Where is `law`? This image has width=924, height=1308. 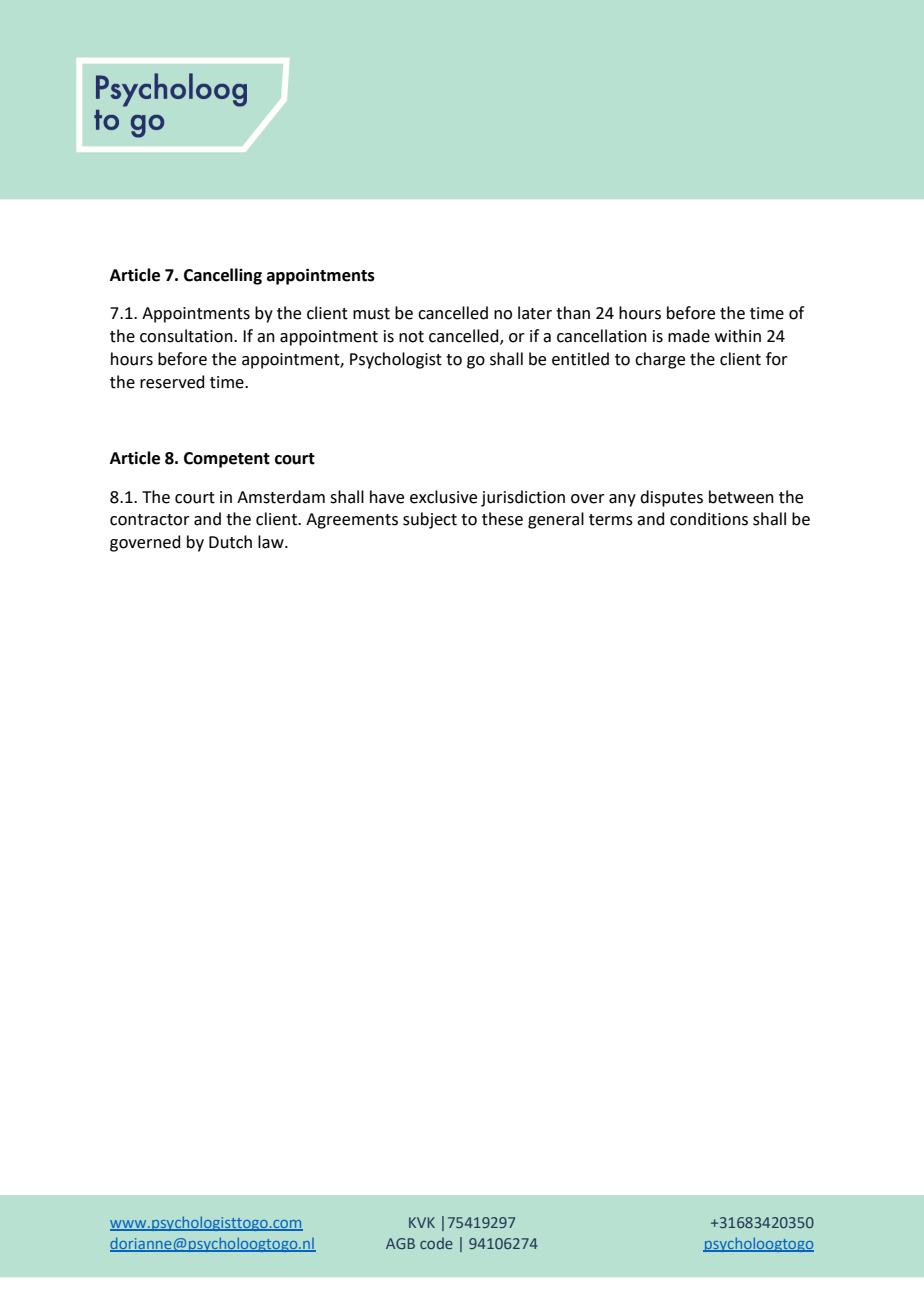 law is located at coordinates (272, 542).
